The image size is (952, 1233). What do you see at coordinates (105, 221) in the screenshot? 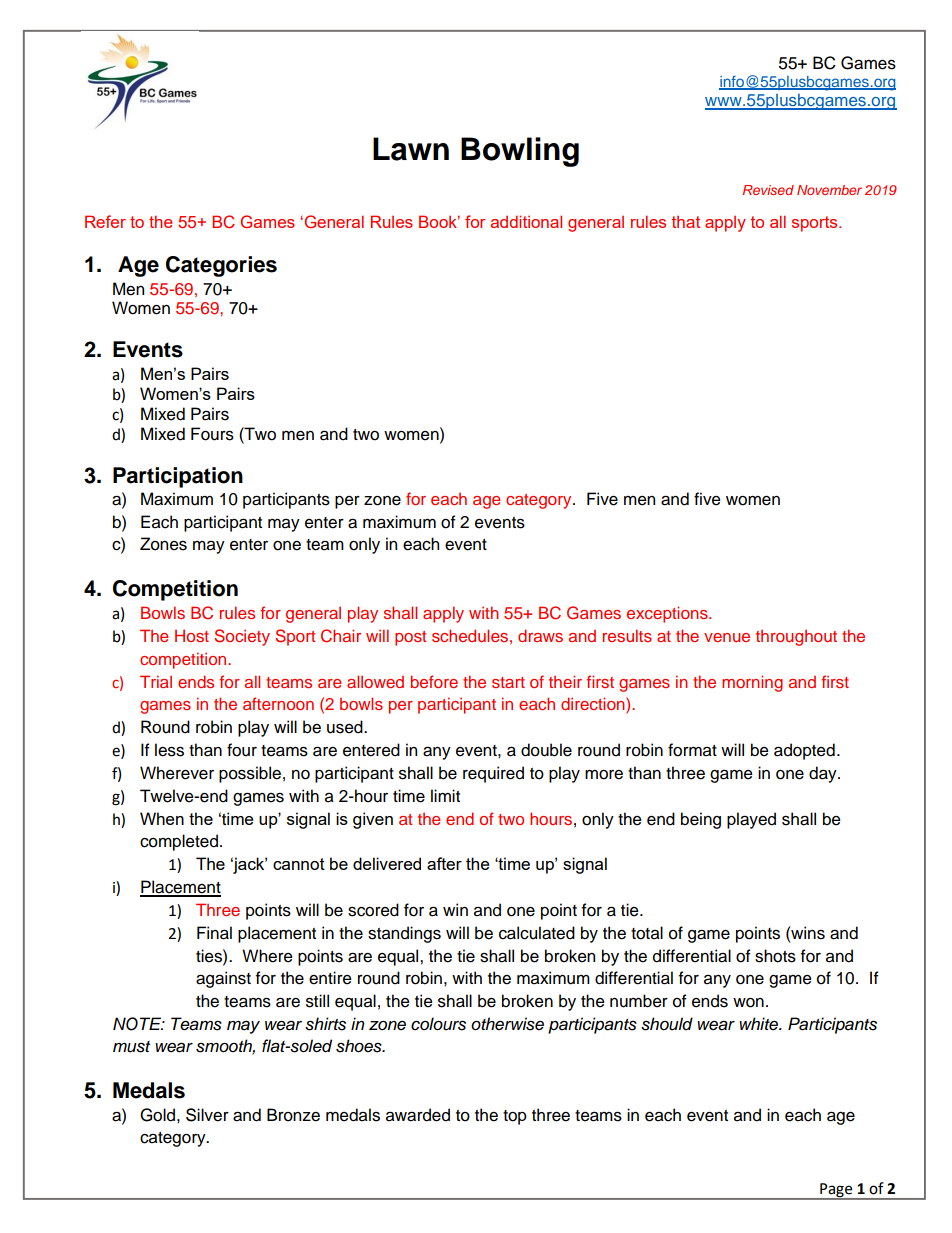
I see `Refer` at bounding box center [105, 221].
